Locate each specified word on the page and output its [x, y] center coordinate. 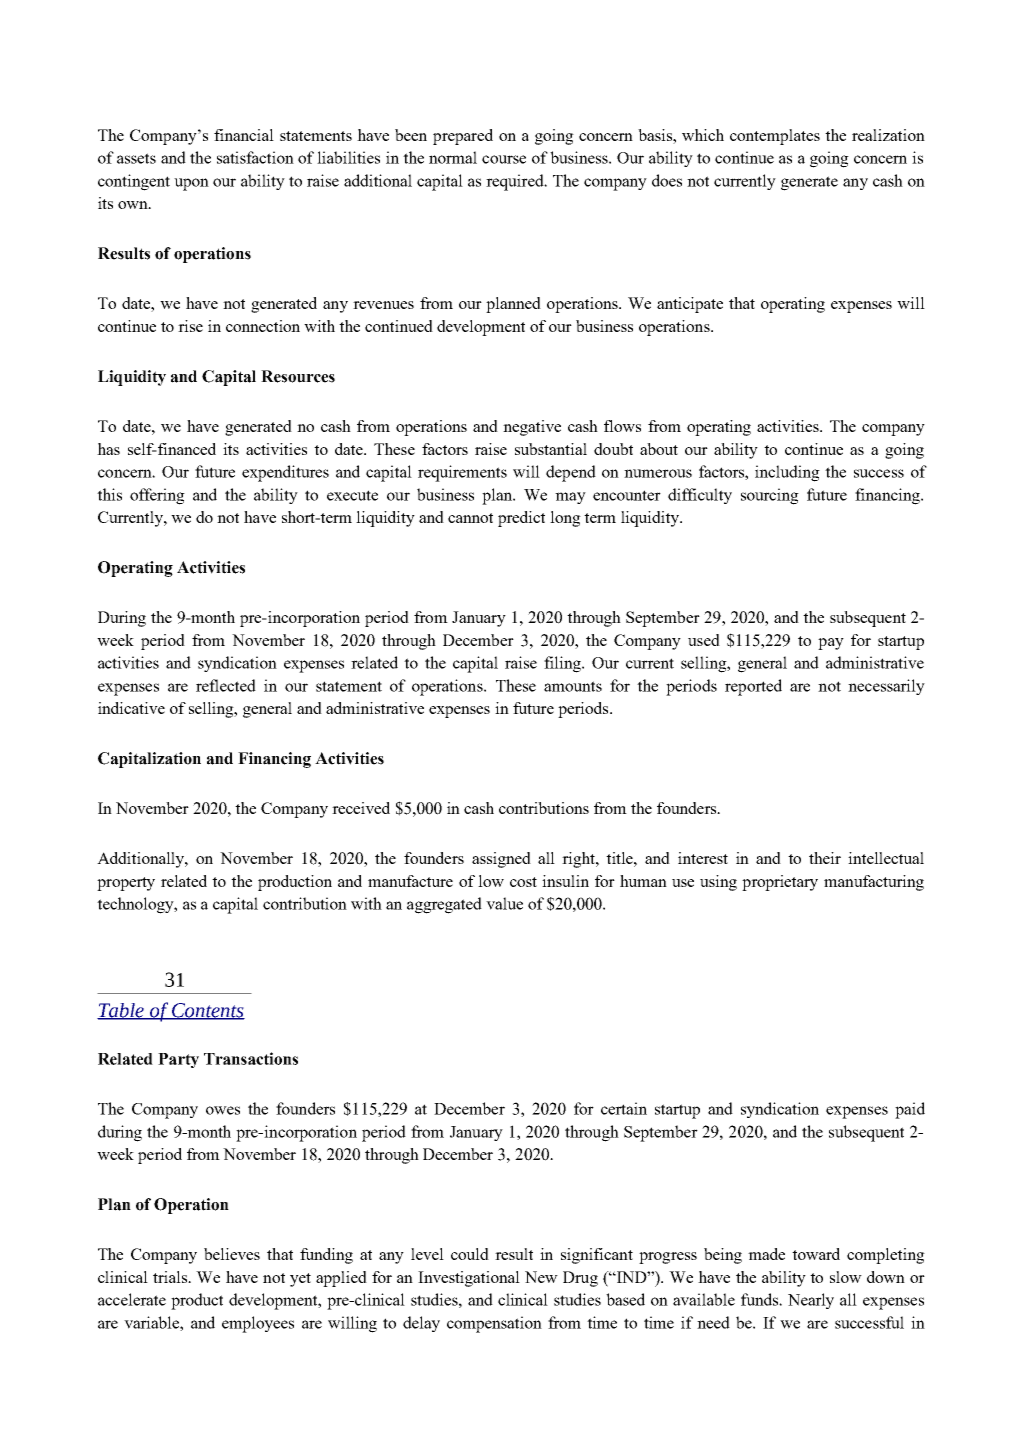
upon [191, 184]
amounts [573, 686]
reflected [226, 685]
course [504, 159]
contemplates [775, 137]
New [541, 1277]
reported [753, 687]
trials [171, 1277]
